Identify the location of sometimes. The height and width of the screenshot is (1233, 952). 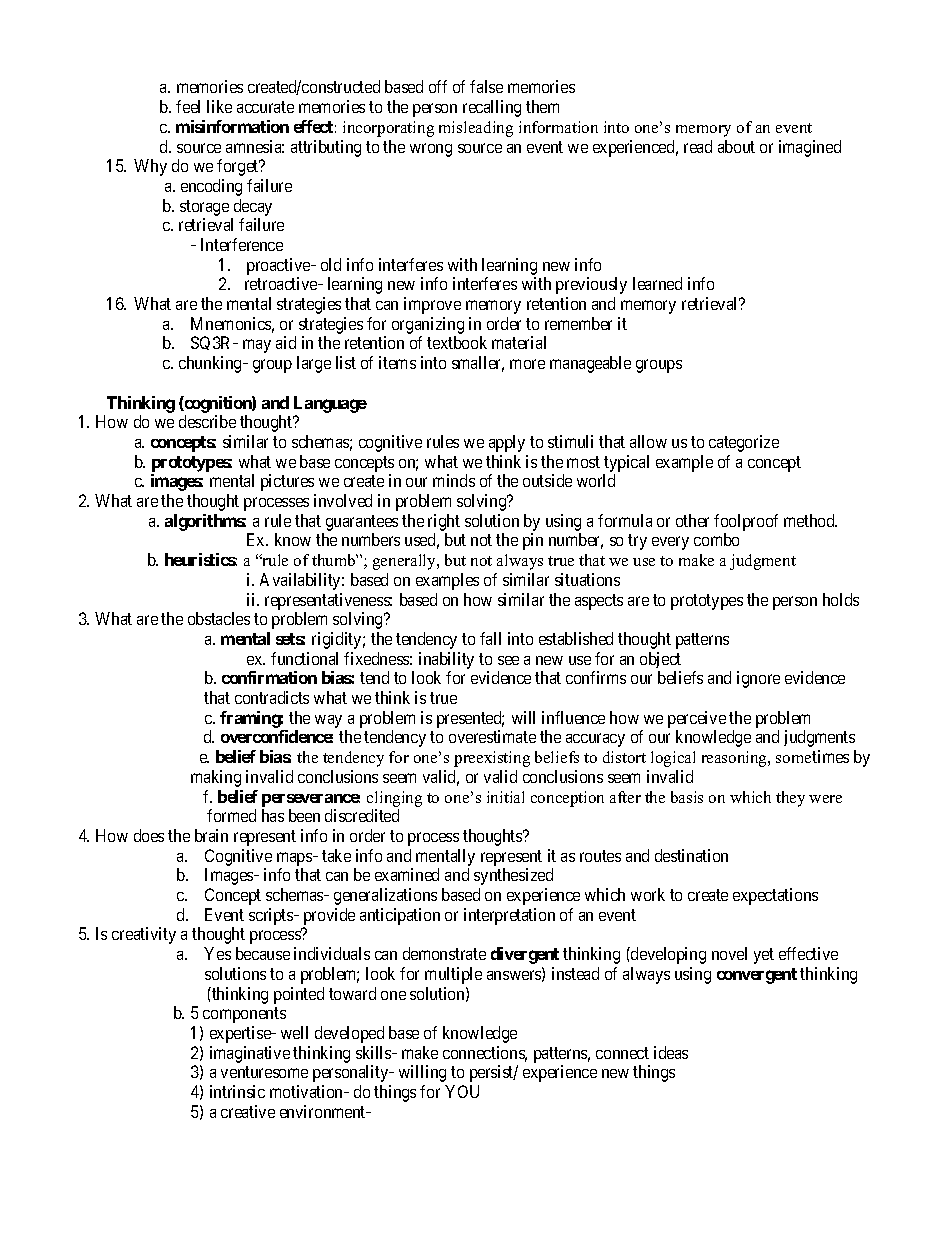
(812, 756).
